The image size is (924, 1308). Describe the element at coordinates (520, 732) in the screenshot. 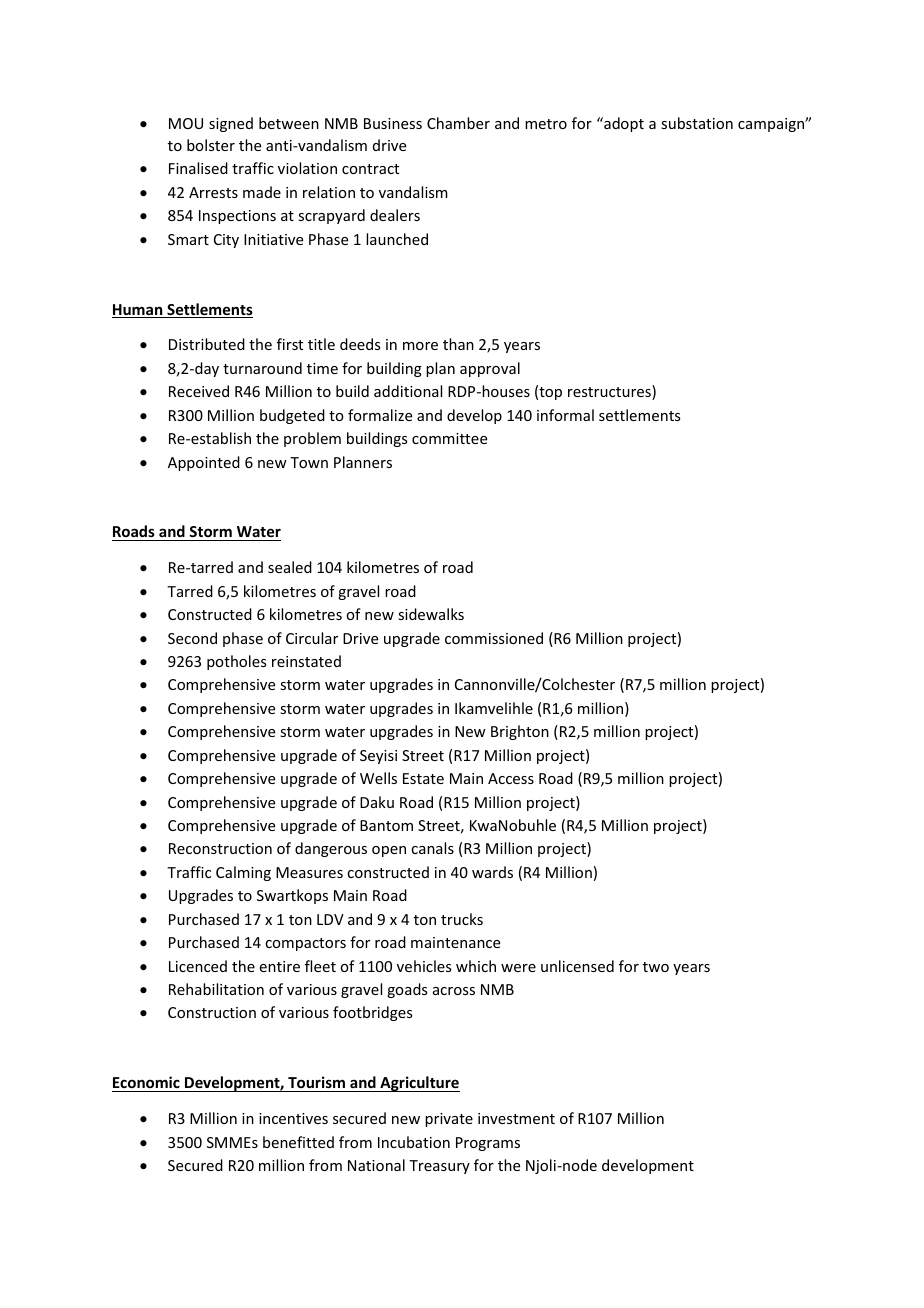

I see `Brighton` at that location.
